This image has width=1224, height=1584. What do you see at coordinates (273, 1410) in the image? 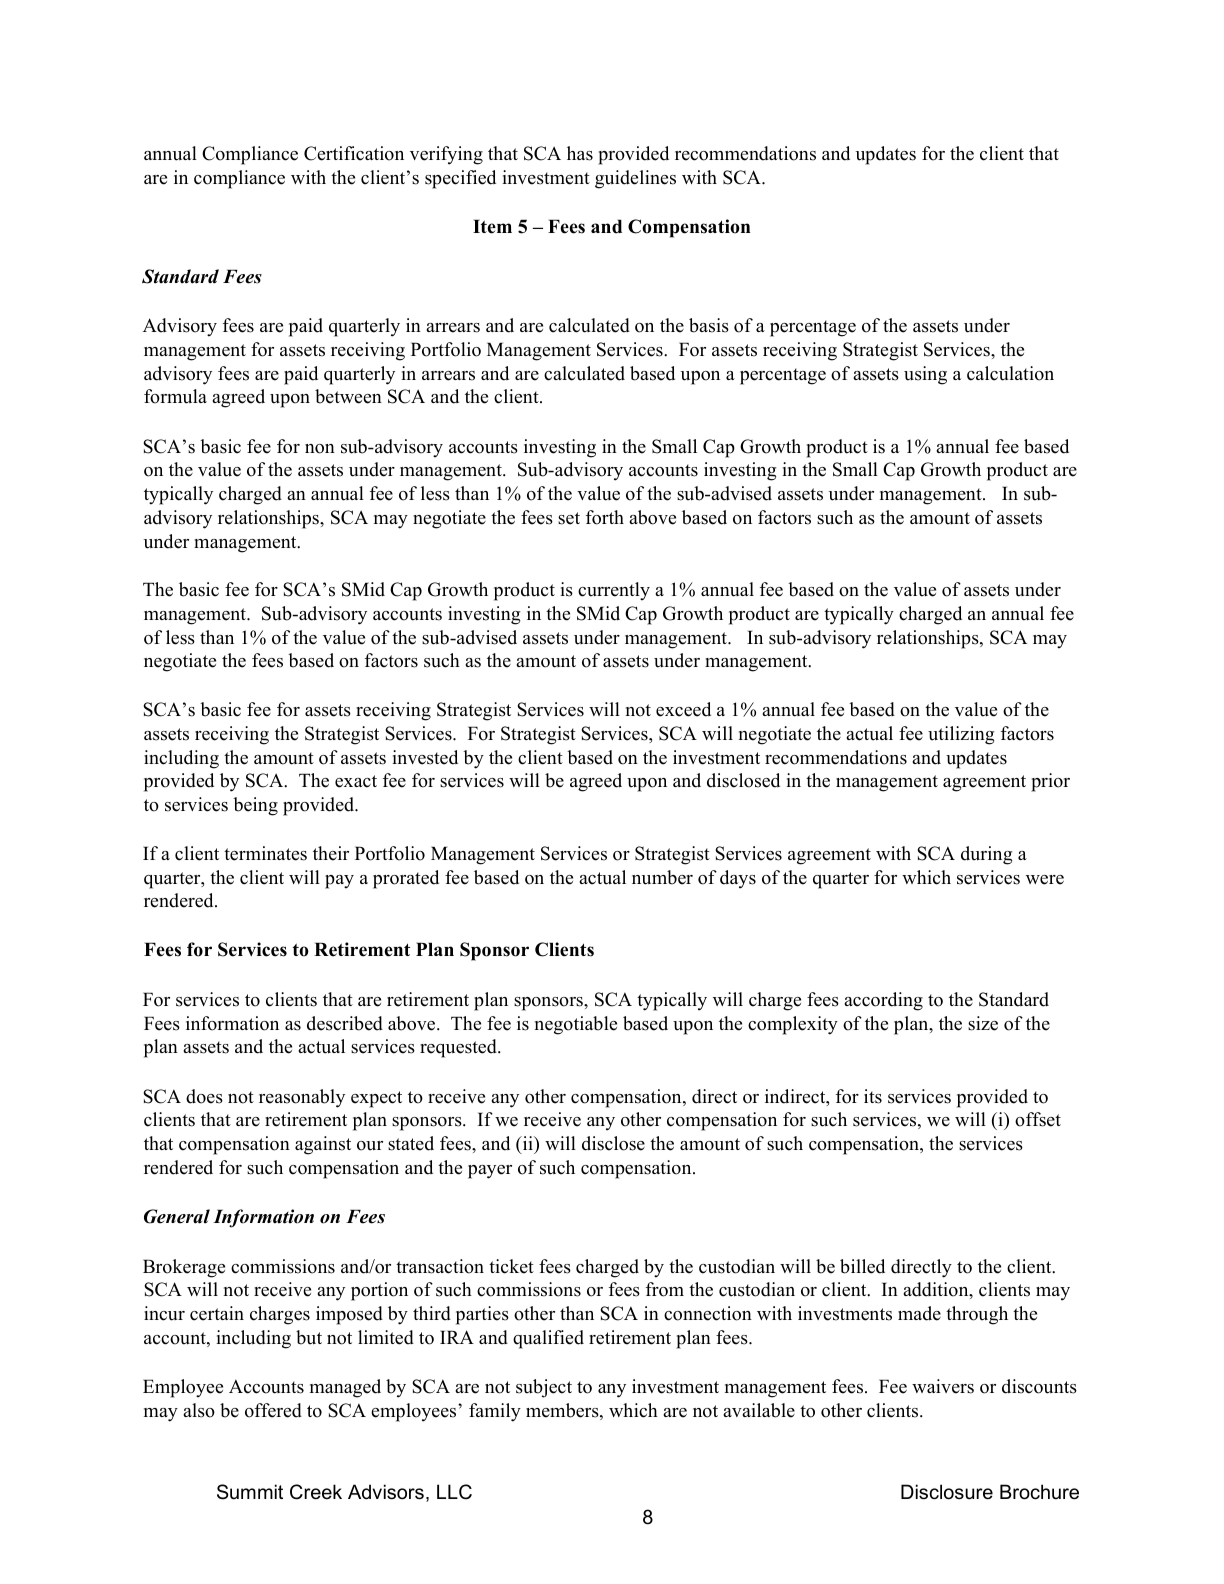
I see `offered` at bounding box center [273, 1410].
